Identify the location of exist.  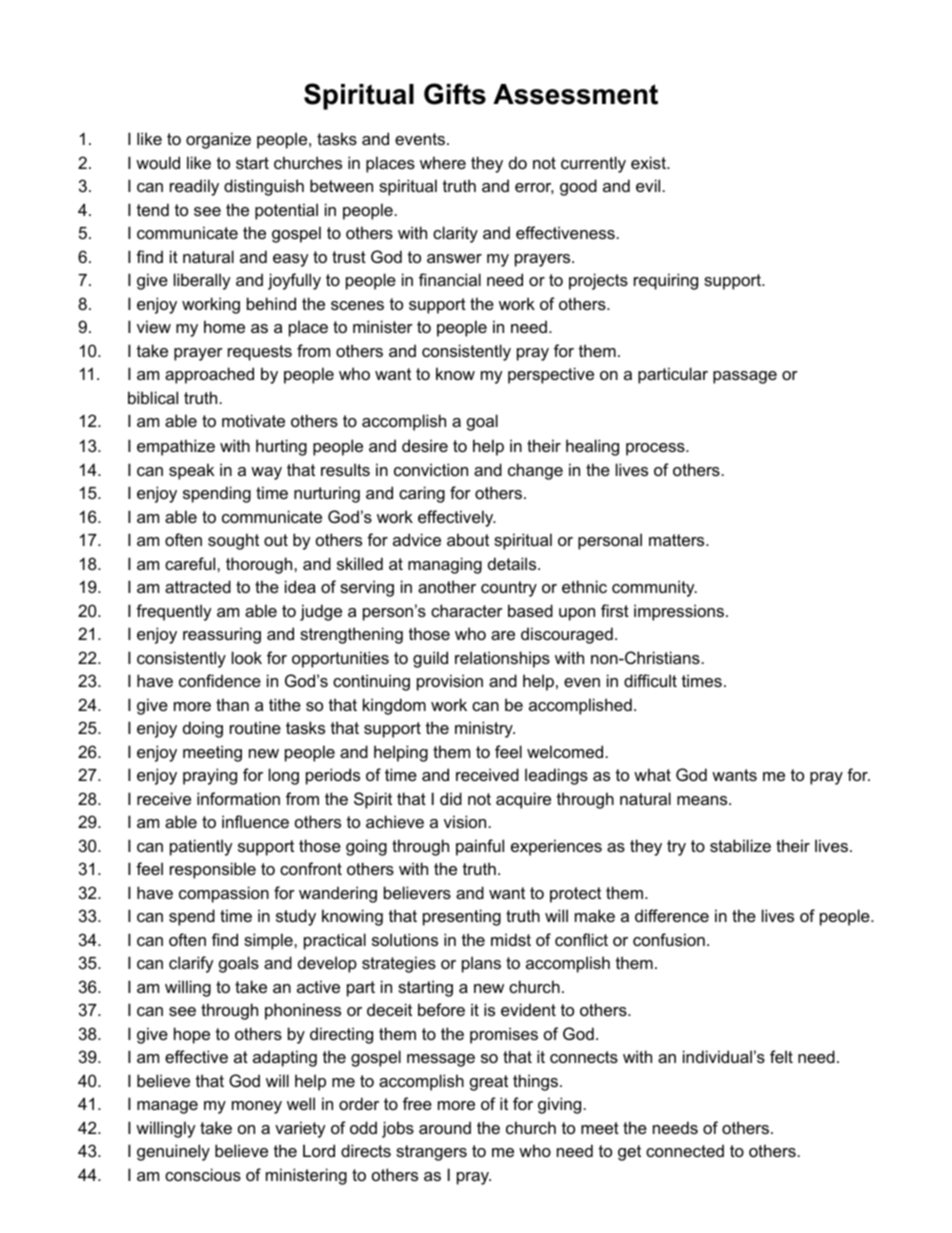
(649, 162).
